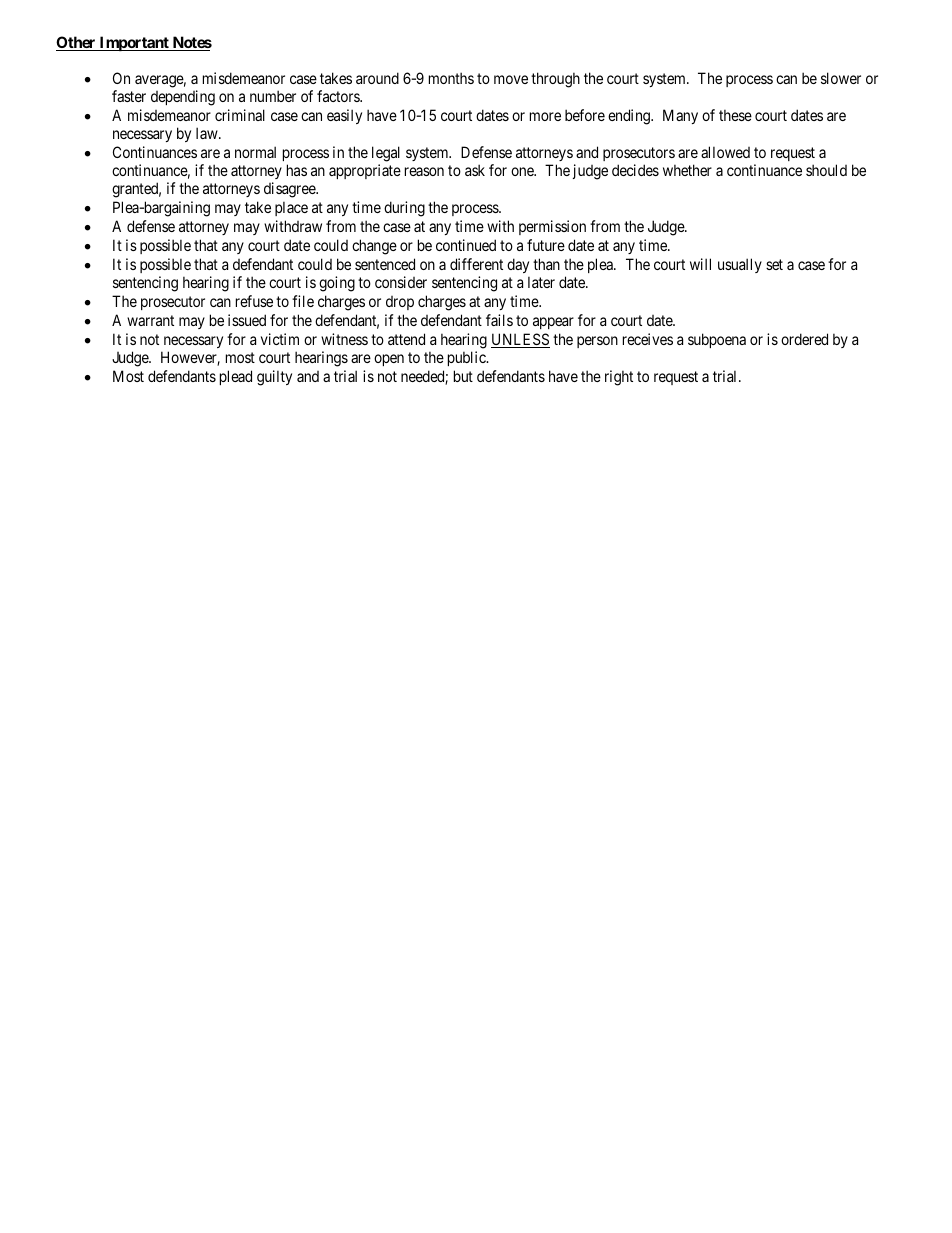  I want to click on Important, so click(134, 43).
